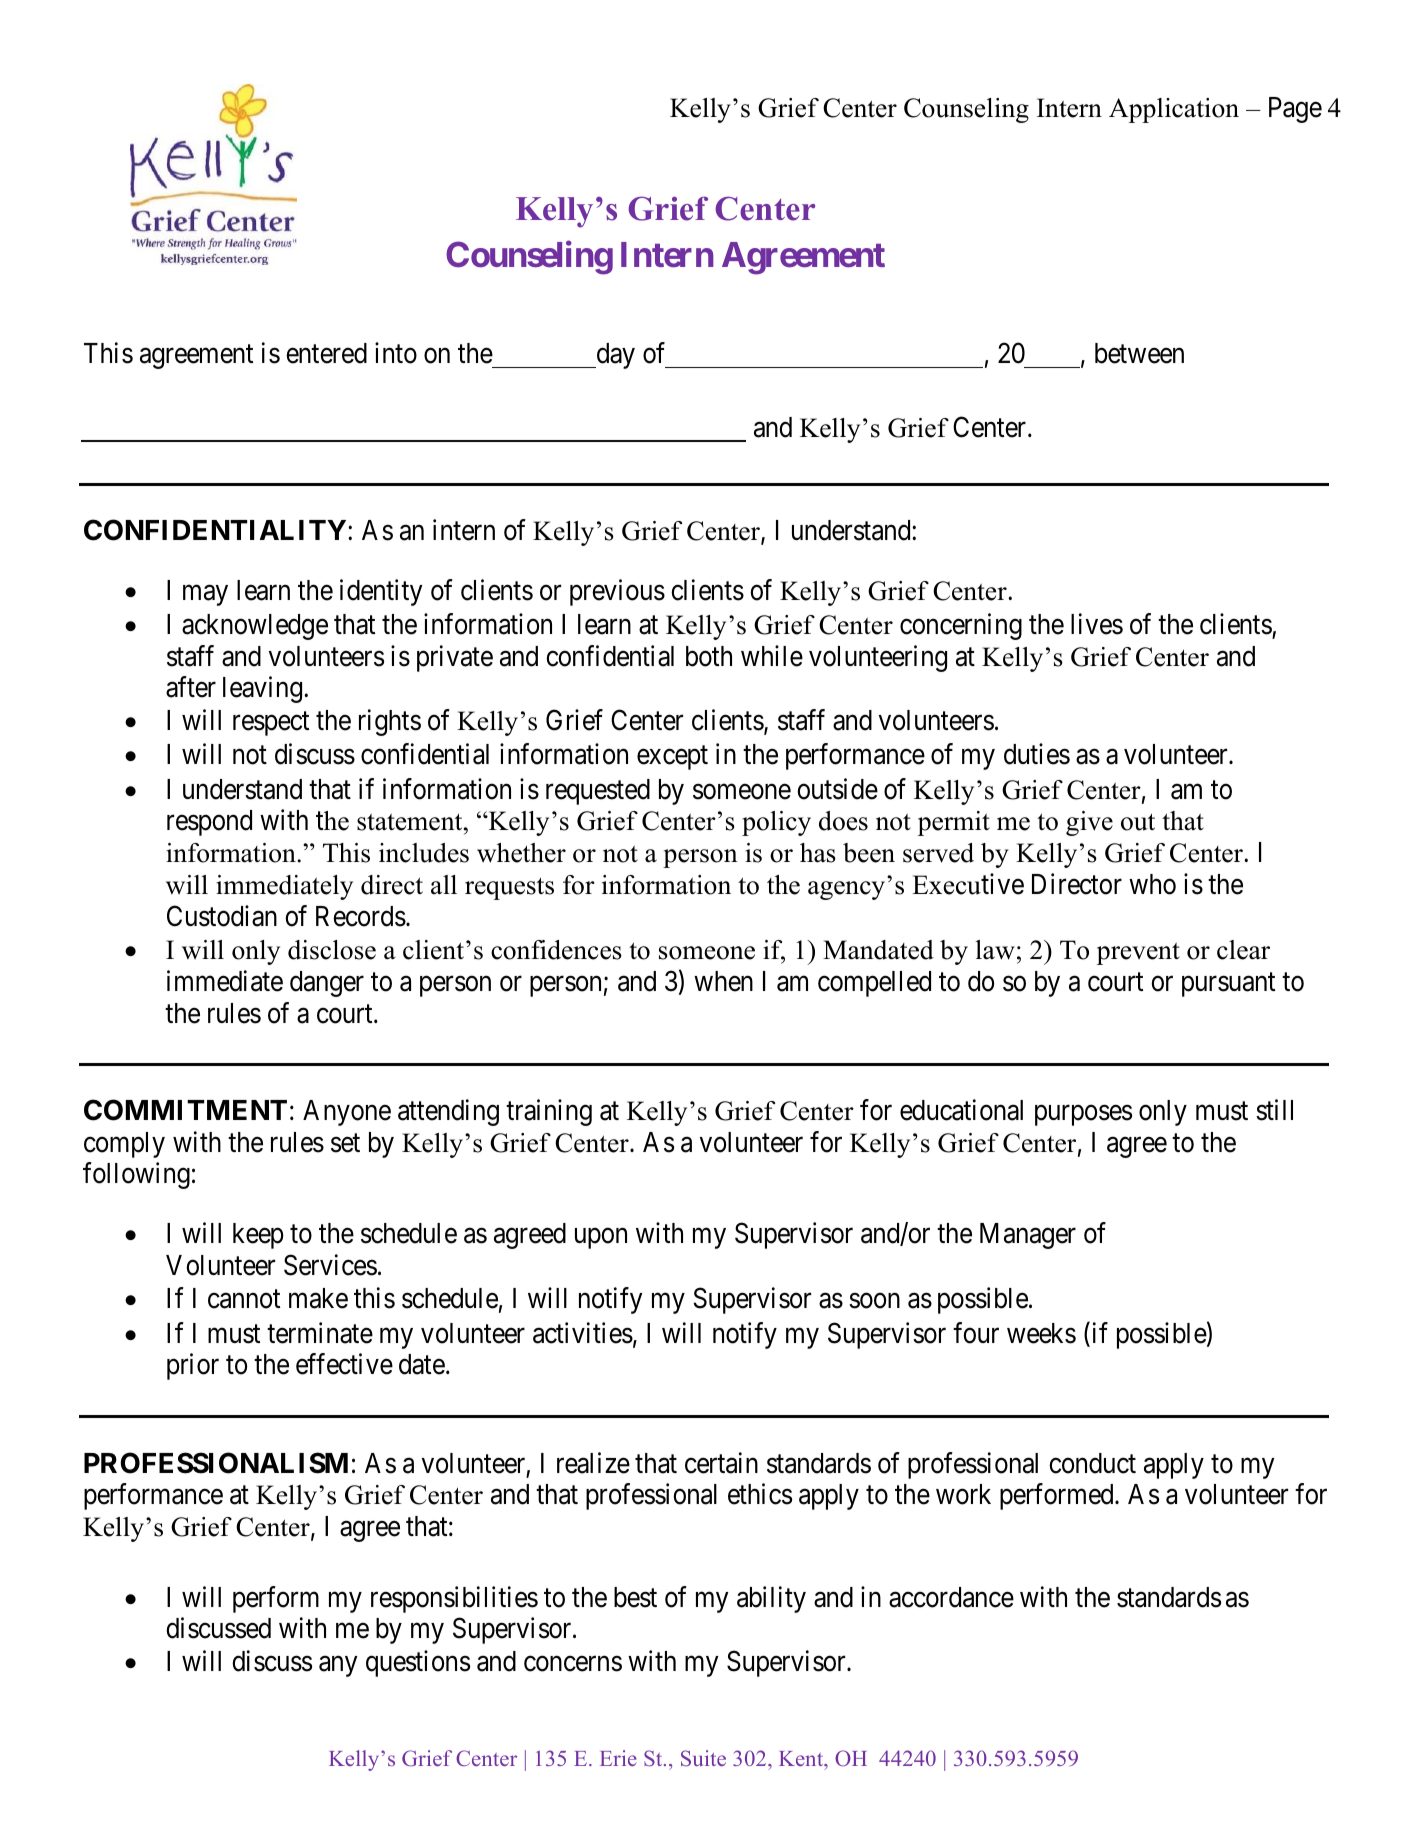  What do you see at coordinates (262, 690) in the screenshot?
I see `leaving` at bounding box center [262, 690].
